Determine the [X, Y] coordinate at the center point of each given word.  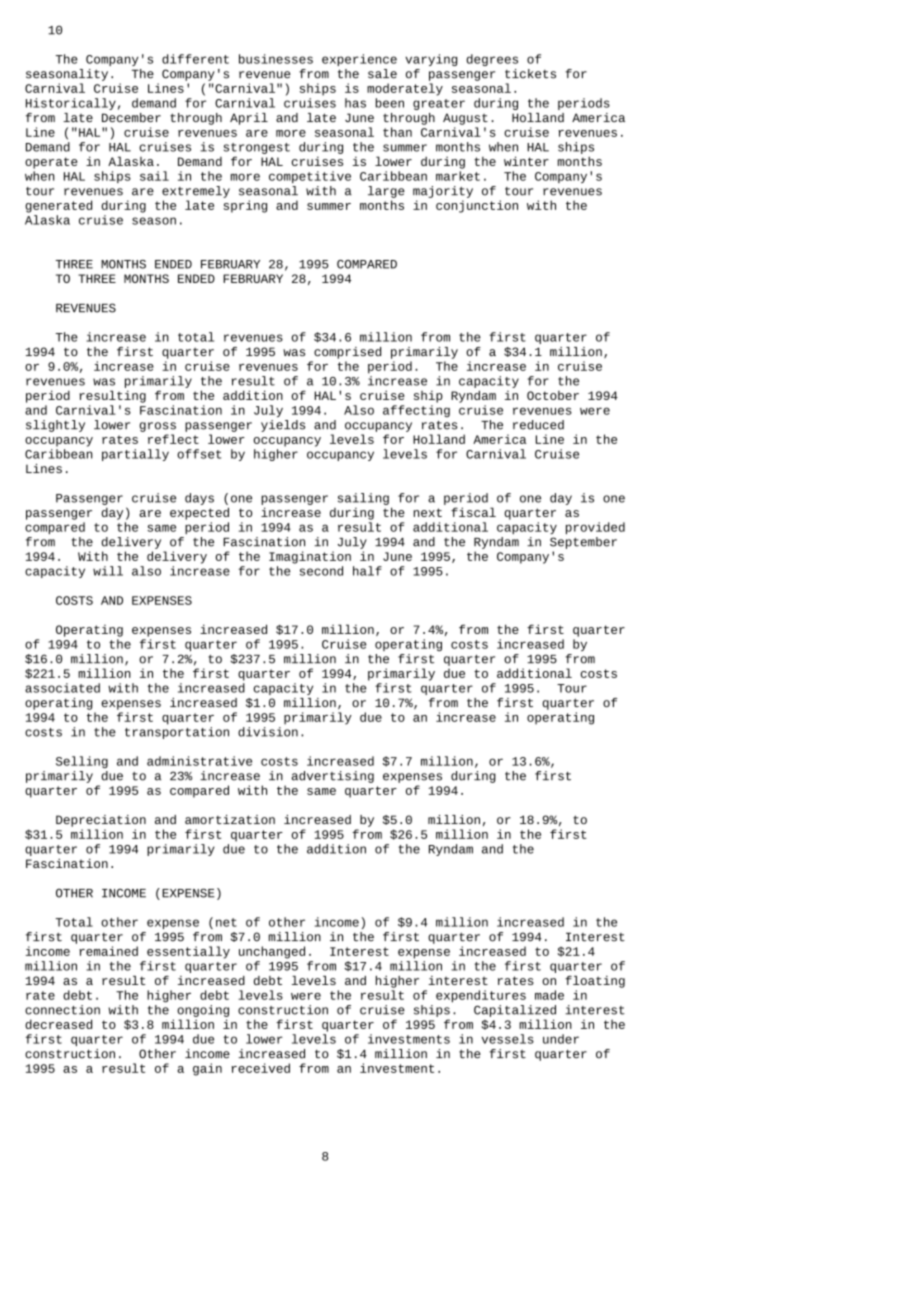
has [355, 103]
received [260, 1068]
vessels [508, 1039]
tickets [530, 74]
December [131, 117]
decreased [58, 1024]
